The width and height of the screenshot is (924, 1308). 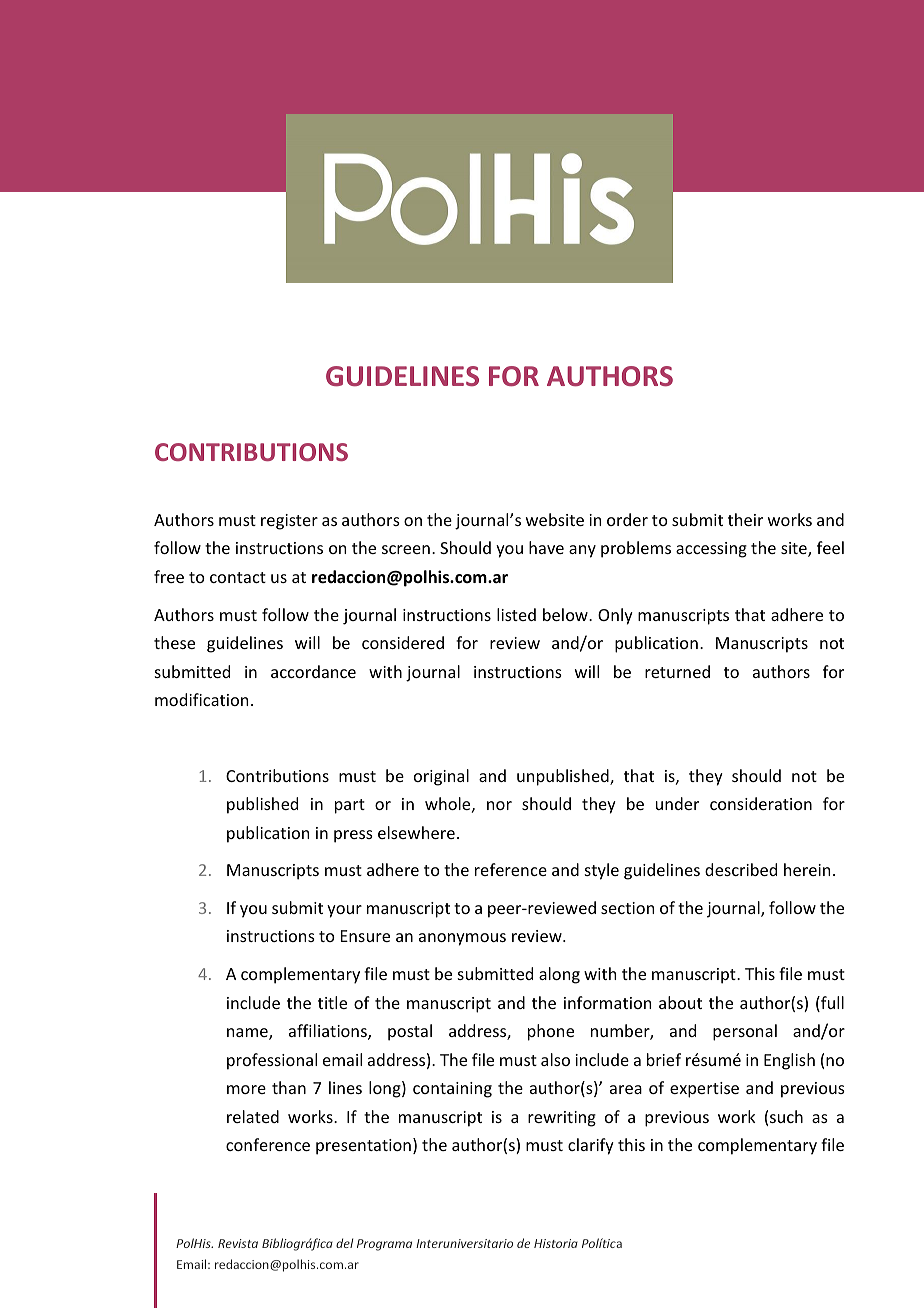 I want to click on your, so click(x=344, y=911).
